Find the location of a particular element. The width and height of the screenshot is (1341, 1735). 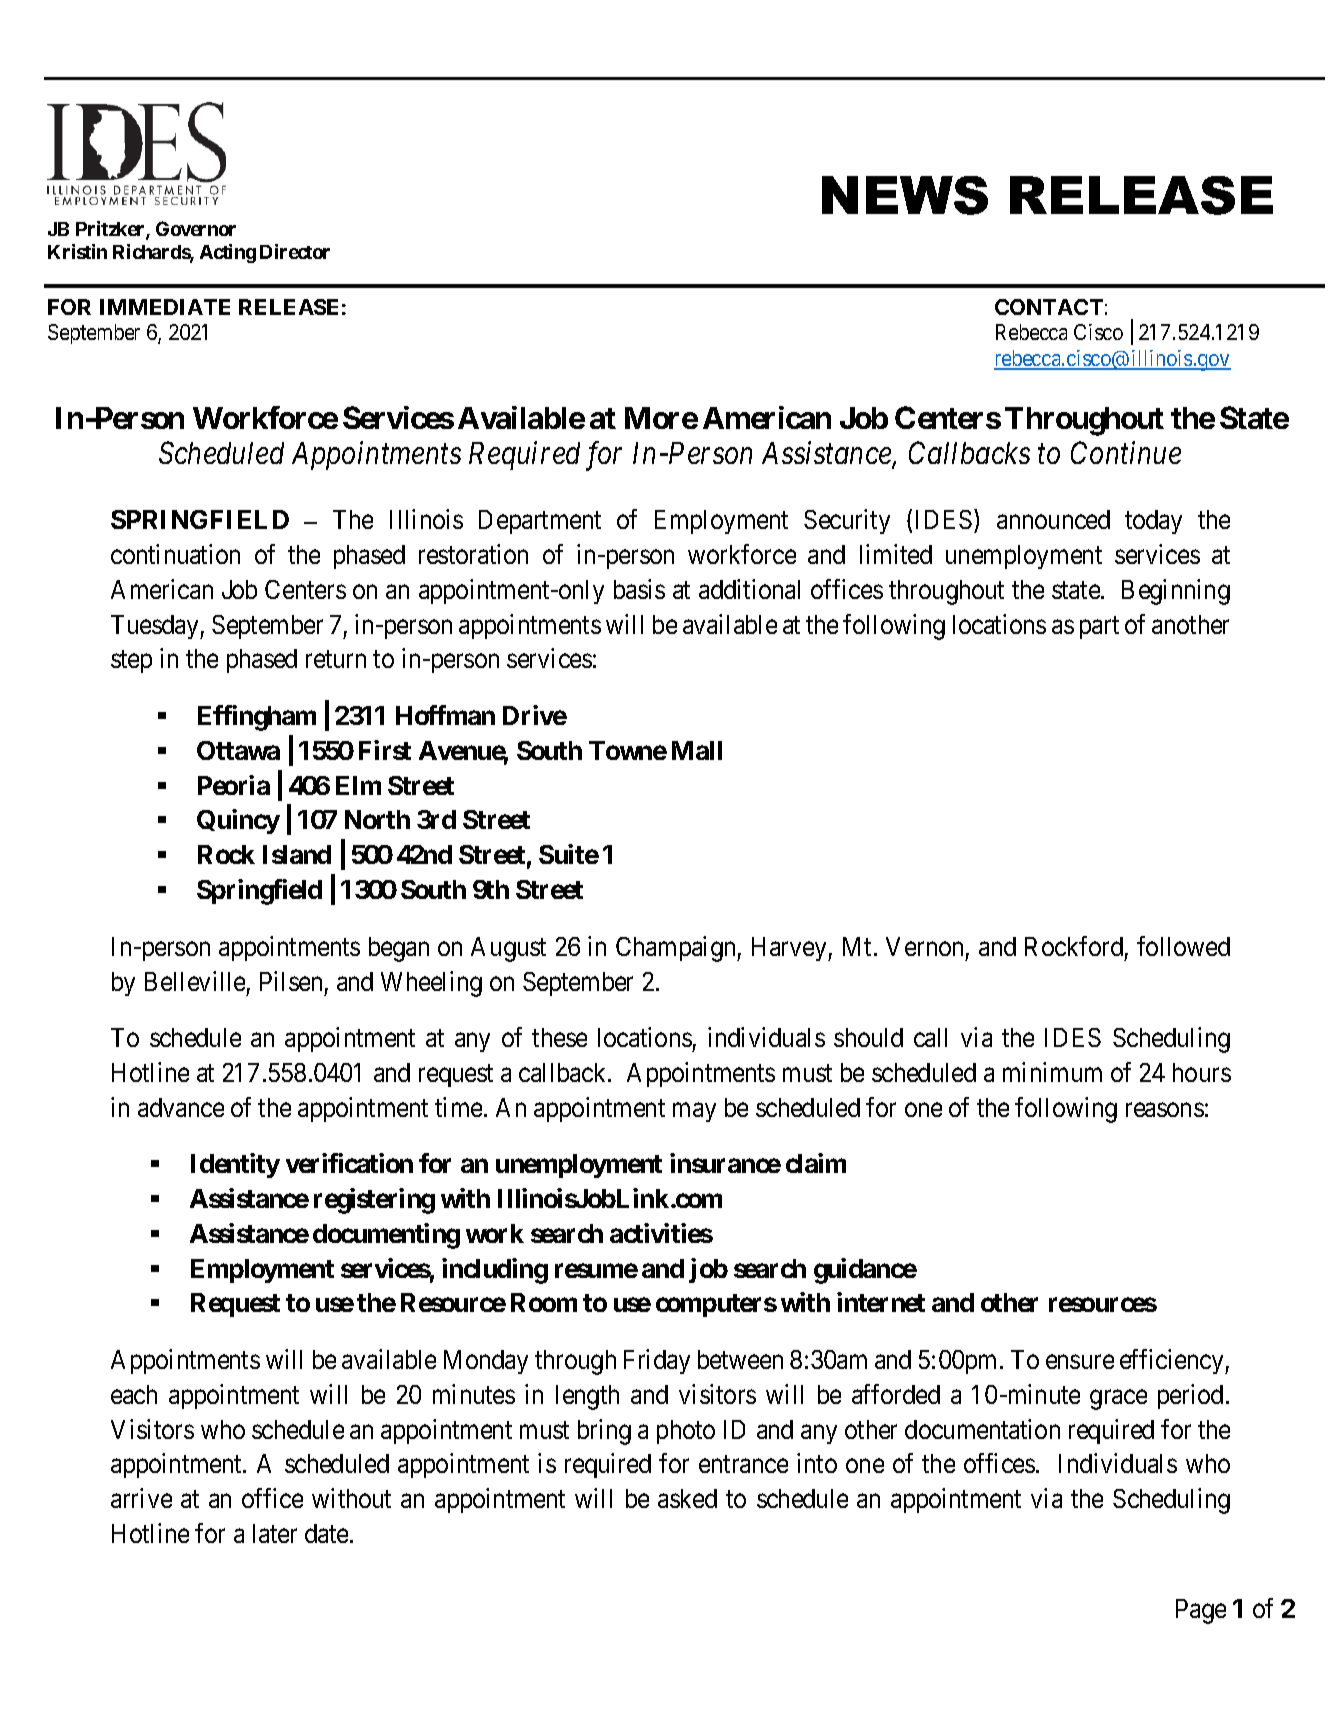

CONTACT is located at coordinates (1049, 307).
